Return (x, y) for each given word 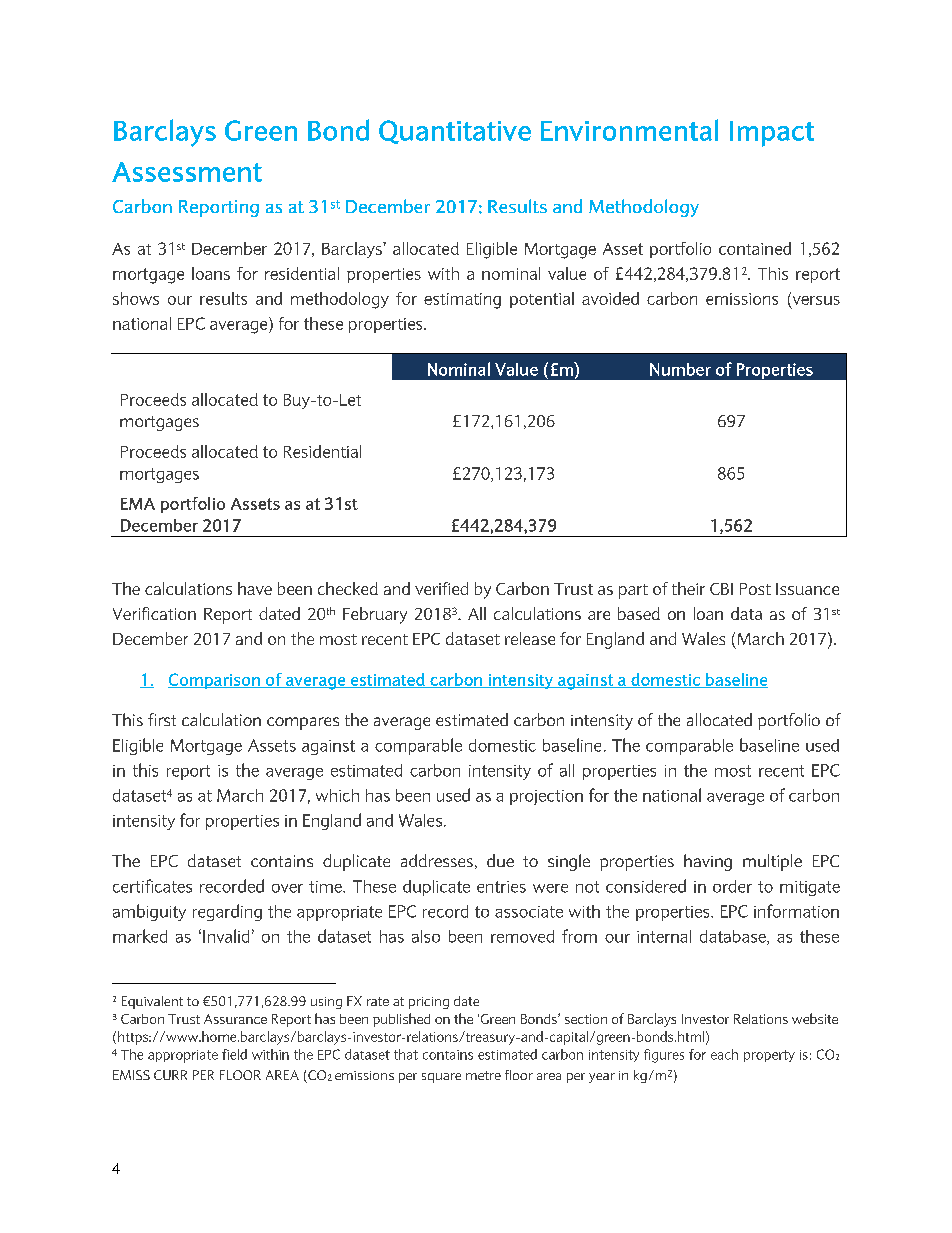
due (500, 860)
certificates (152, 886)
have (255, 588)
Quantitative (455, 132)
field (234, 1054)
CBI (721, 589)
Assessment (187, 172)
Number (680, 369)
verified (441, 588)
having (708, 862)
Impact (772, 134)
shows (136, 298)
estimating (462, 301)
